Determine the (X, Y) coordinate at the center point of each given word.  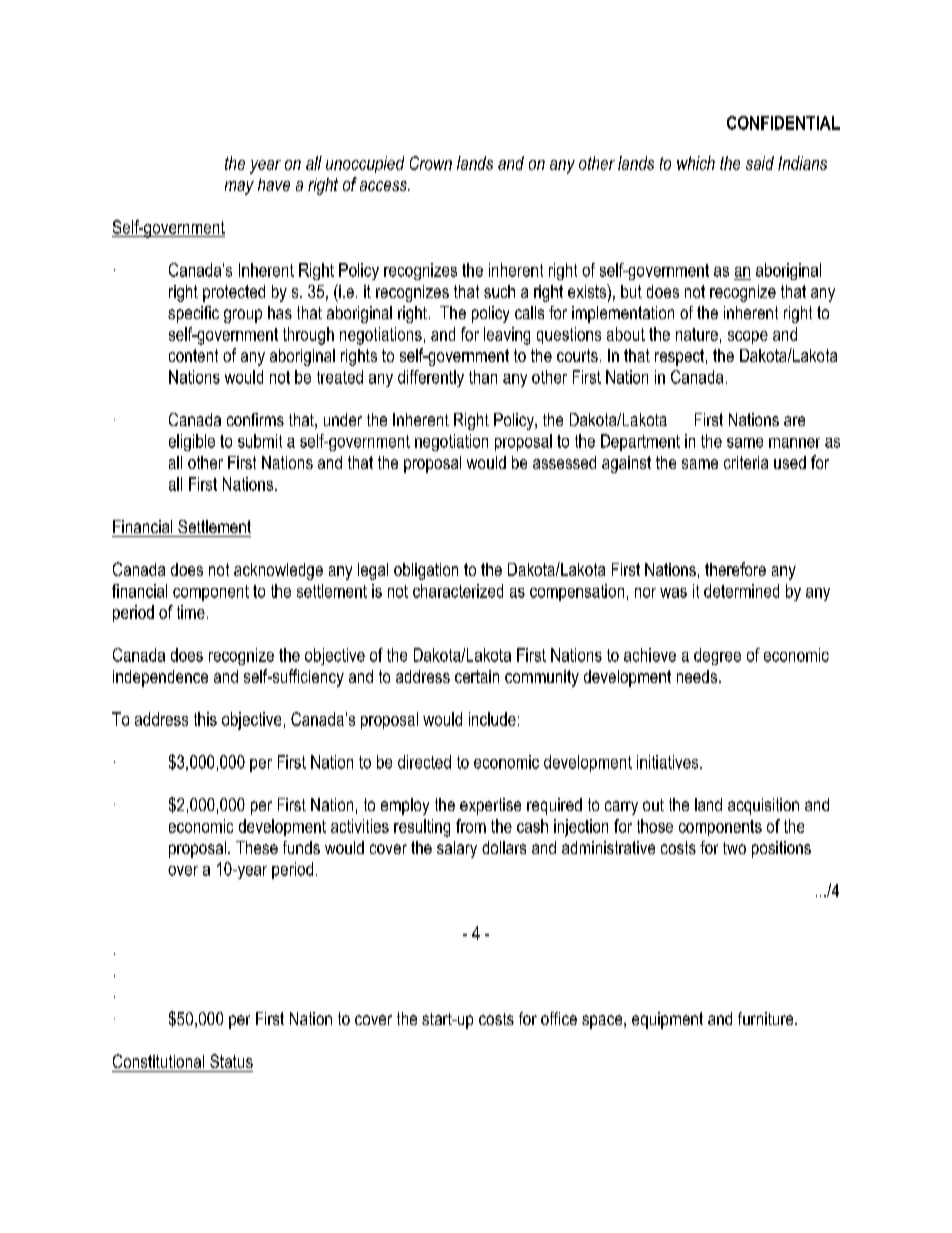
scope (748, 337)
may (239, 188)
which (696, 163)
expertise (490, 806)
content (193, 355)
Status (231, 1061)
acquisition (763, 806)
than (483, 377)
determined (741, 591)
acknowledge (278, 571)
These (257, 847)
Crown (431, 163)
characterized (458, 591)
